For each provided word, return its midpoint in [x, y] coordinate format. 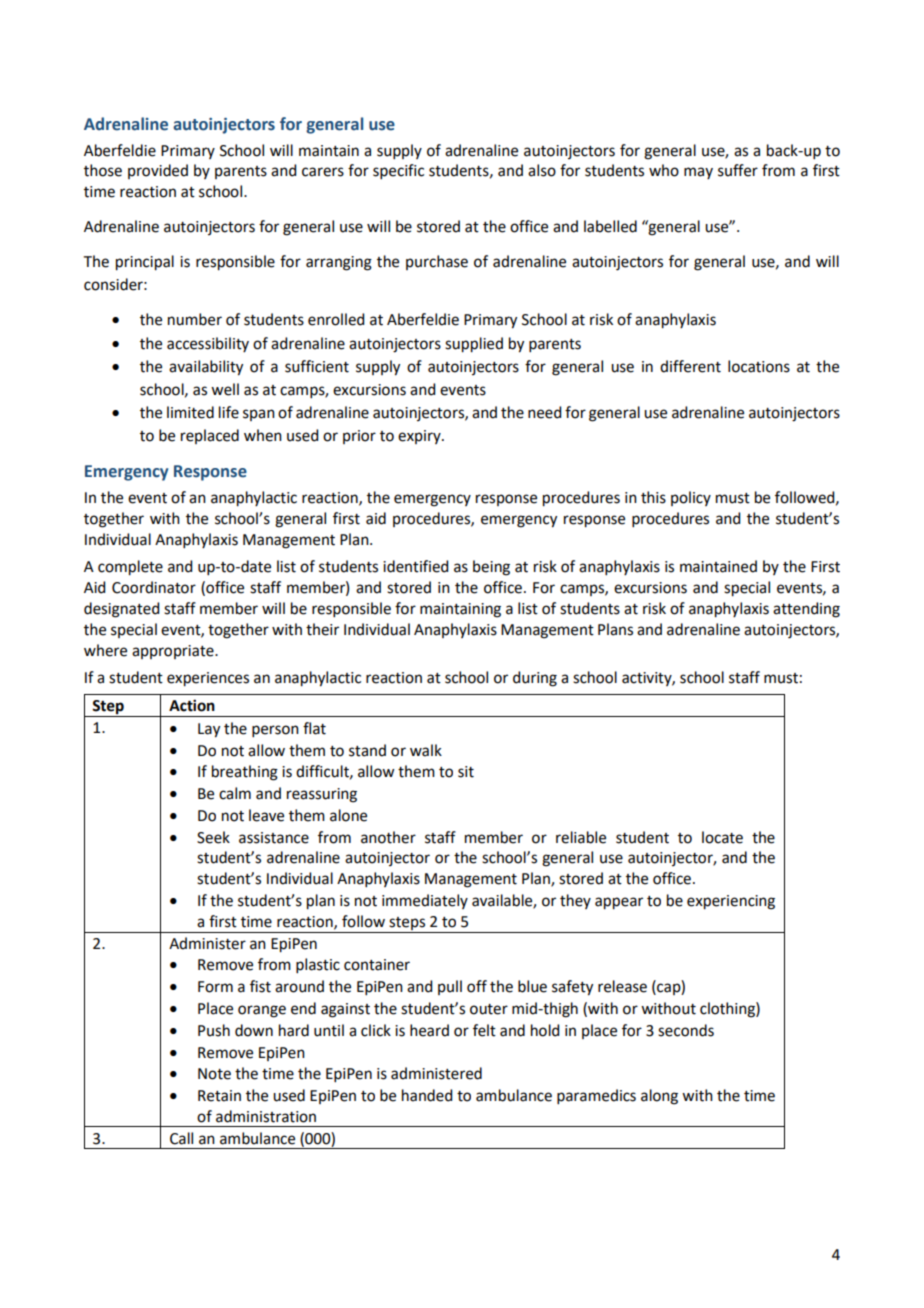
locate [722, 837]
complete [130, 568]
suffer [738, 170]
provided [158, 171]
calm [235, 793]
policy [691, 498]
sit [466, 772]
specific [398, 171]
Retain [219, 1096]
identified [415, 566]
